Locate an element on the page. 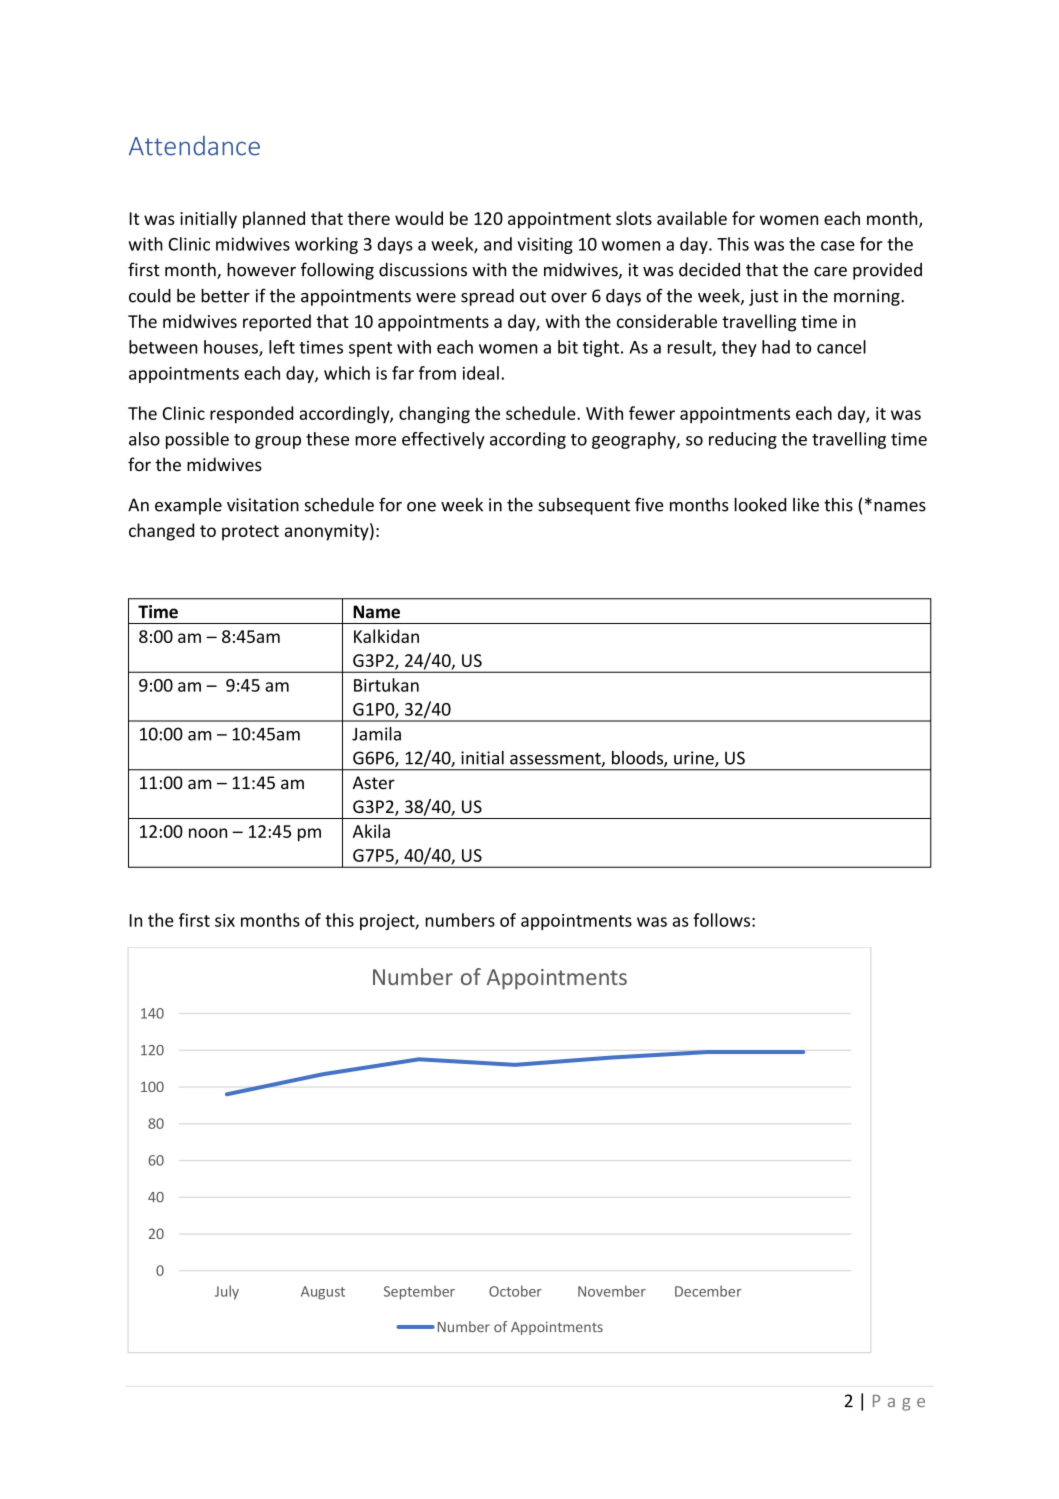  six is located at coordinates (225, 920).
